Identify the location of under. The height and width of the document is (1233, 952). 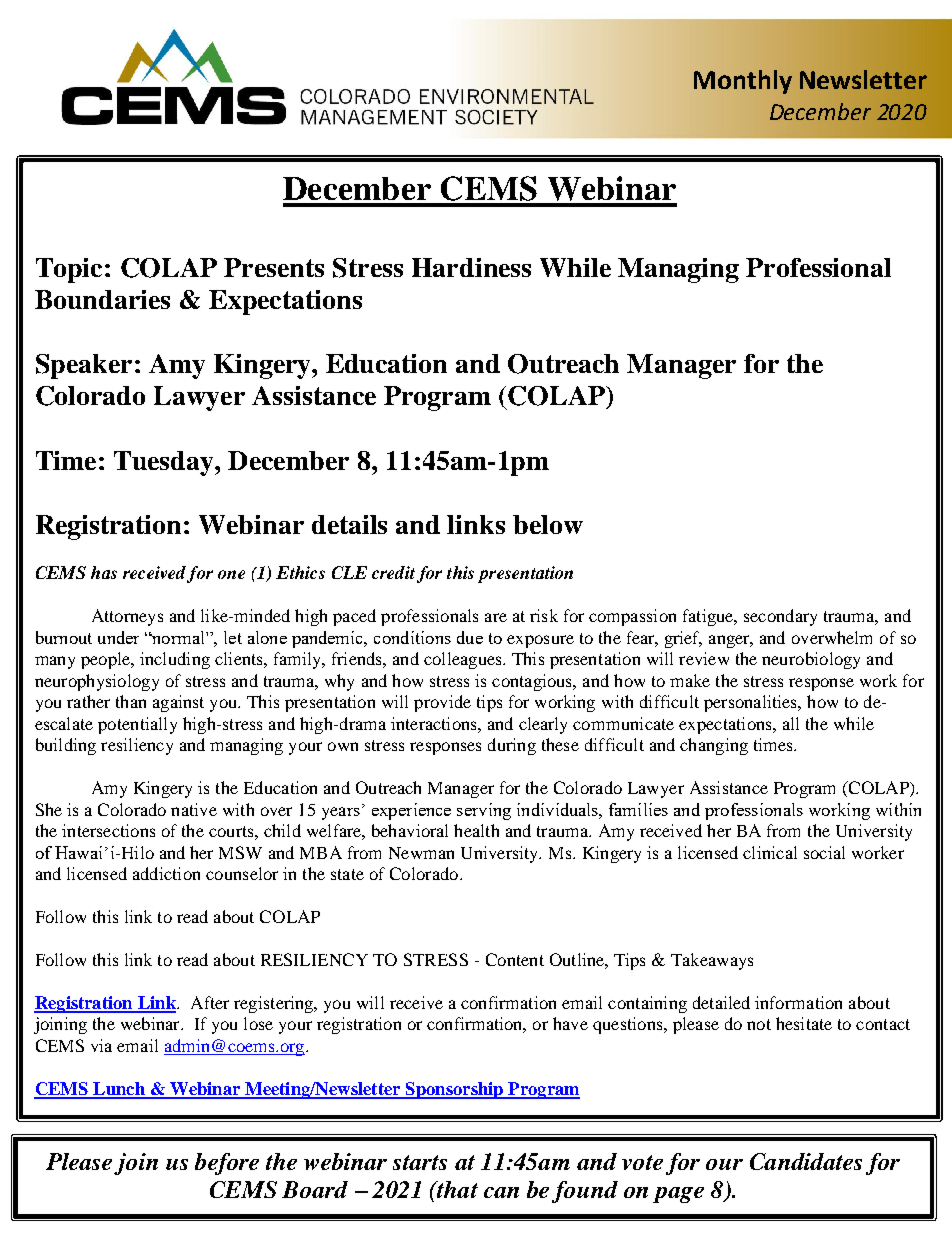
(118, 637).
